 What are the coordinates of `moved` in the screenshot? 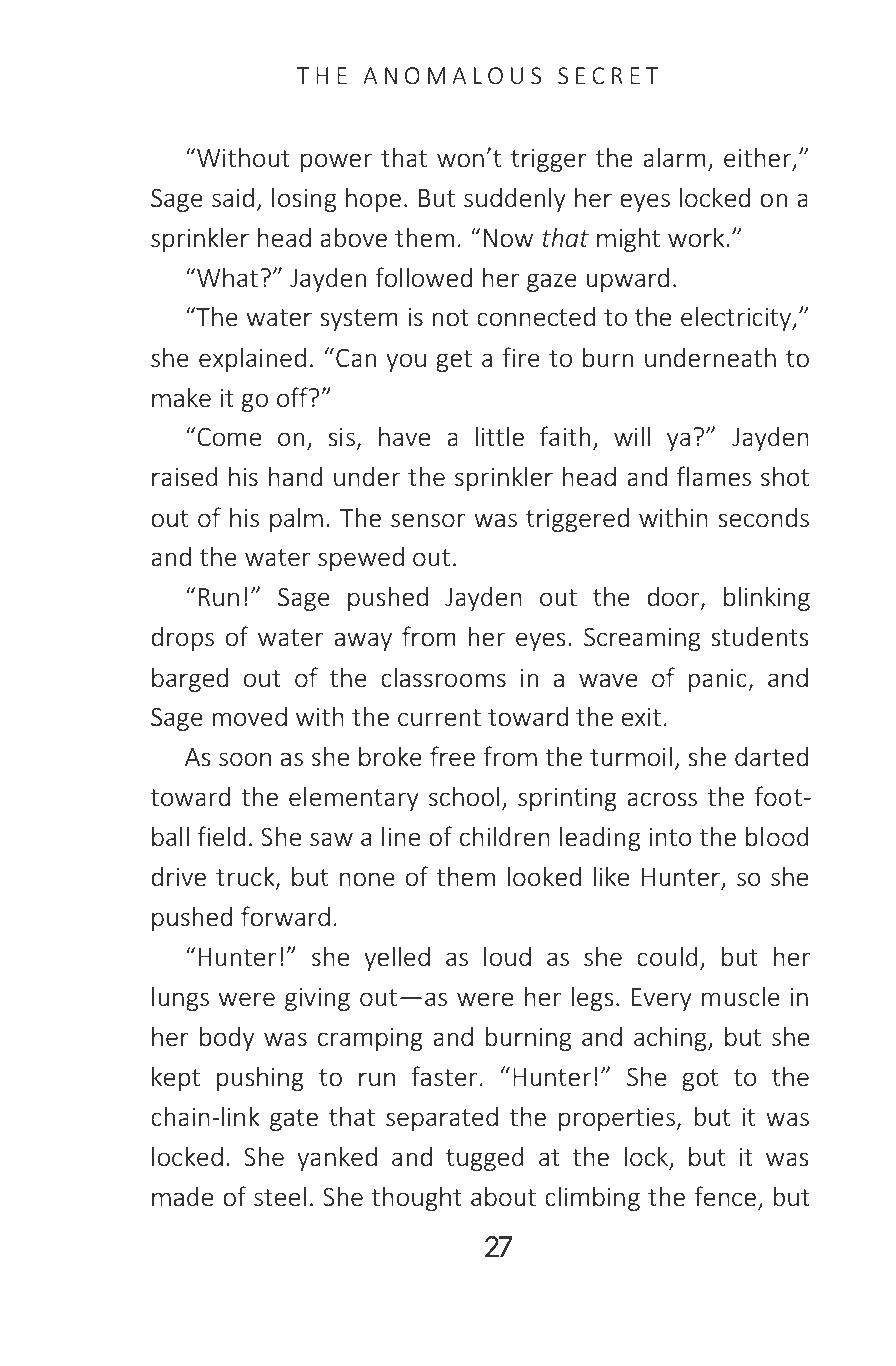 It's located at (250, 716).
